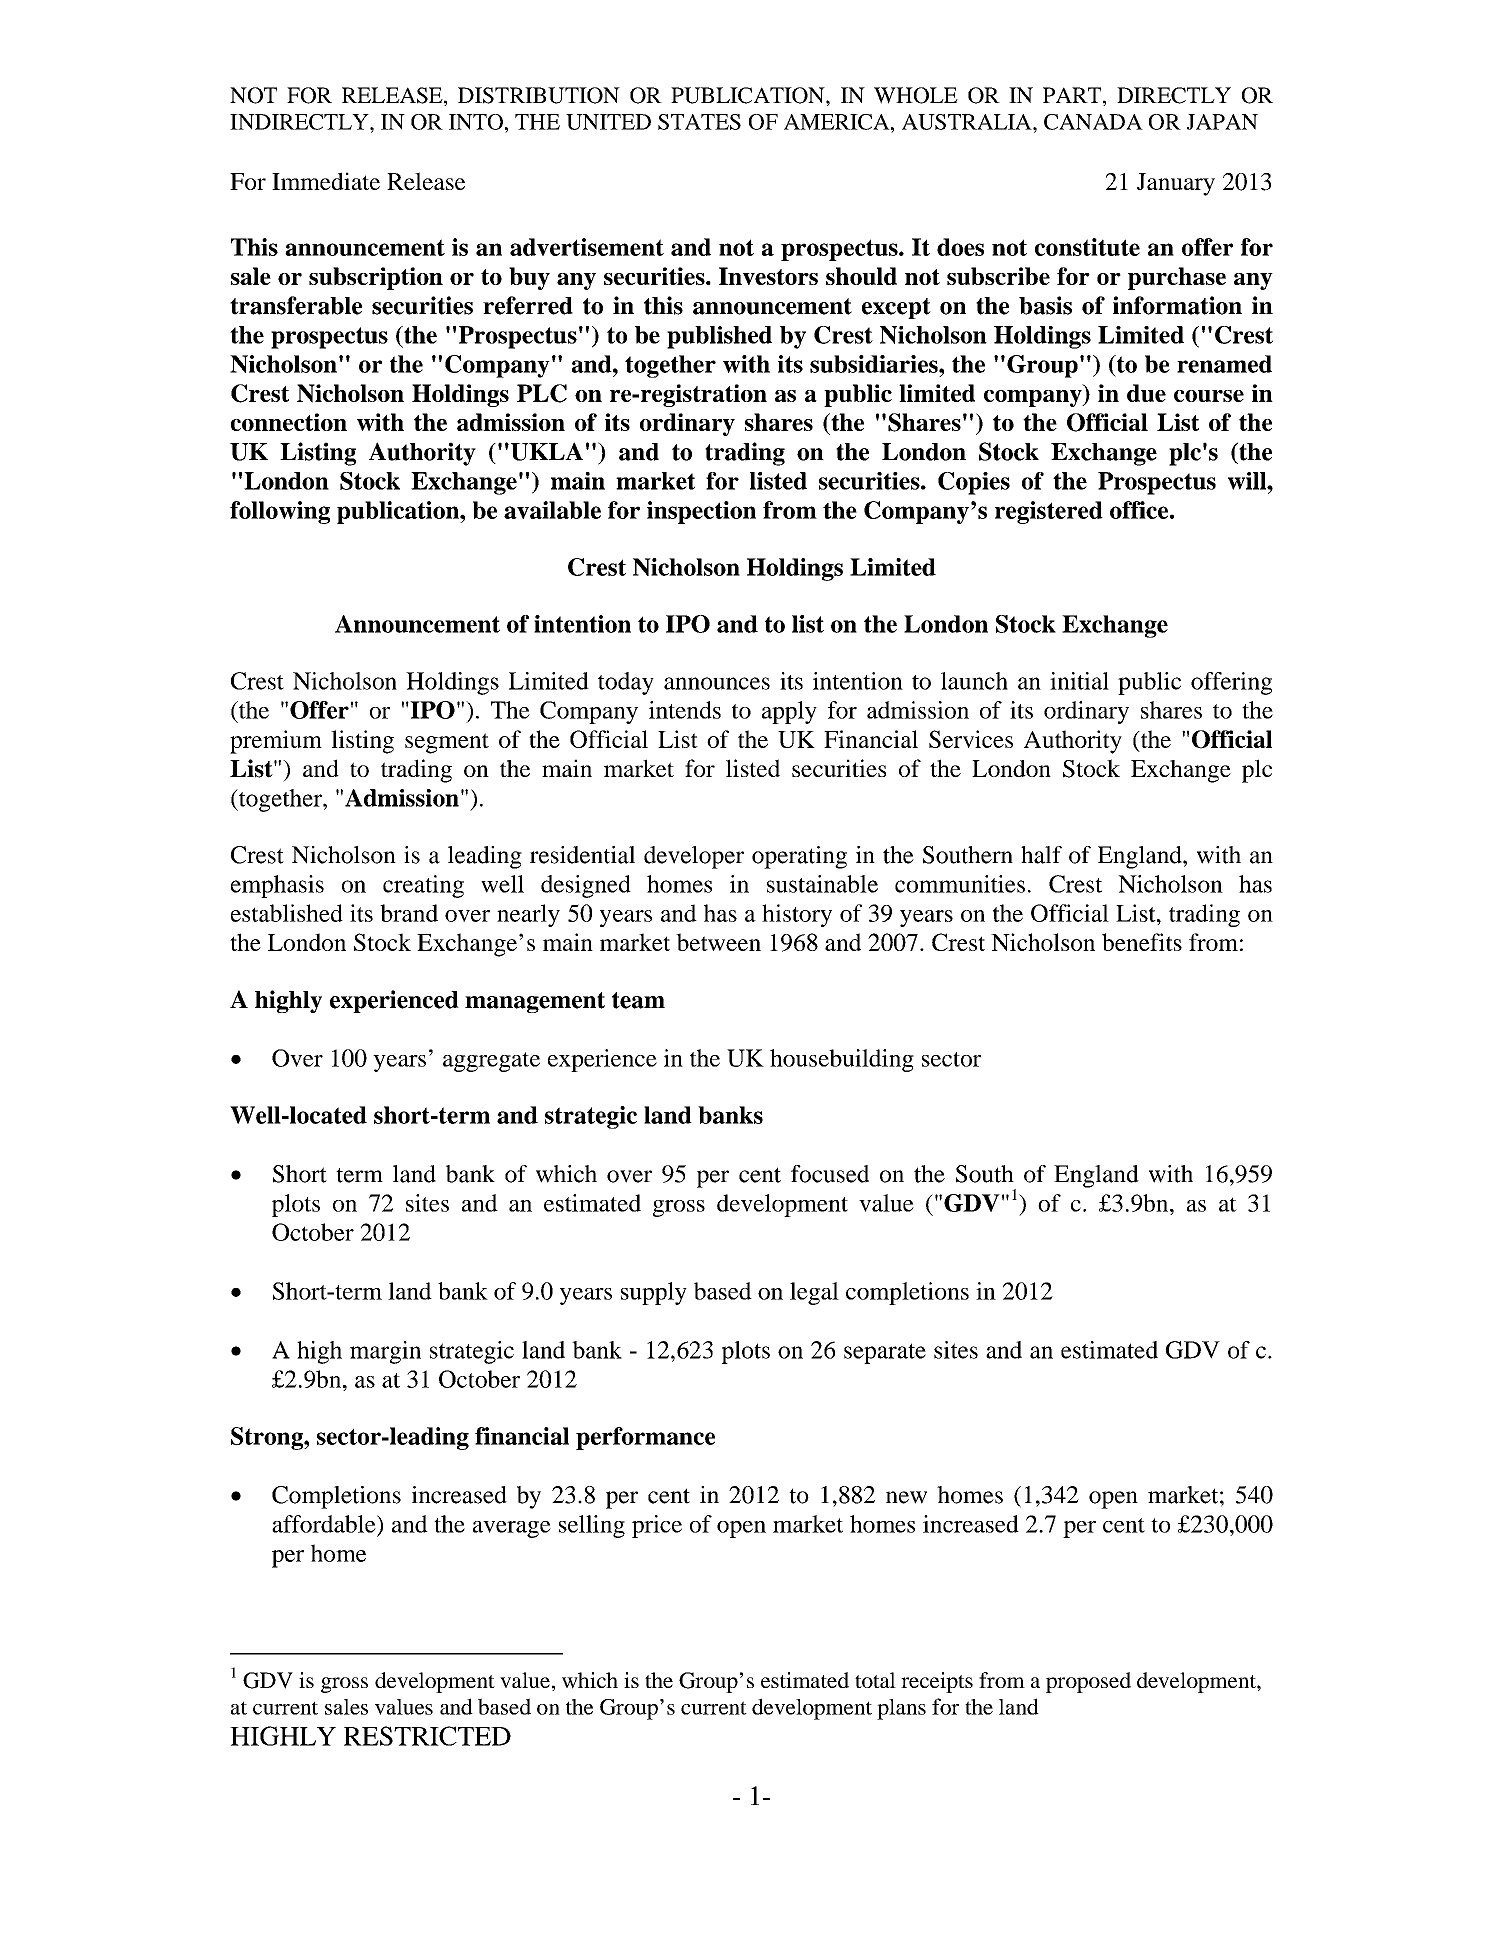 The image size is (1503, 1945). I want to click on Immediate, so click(326, 181).
